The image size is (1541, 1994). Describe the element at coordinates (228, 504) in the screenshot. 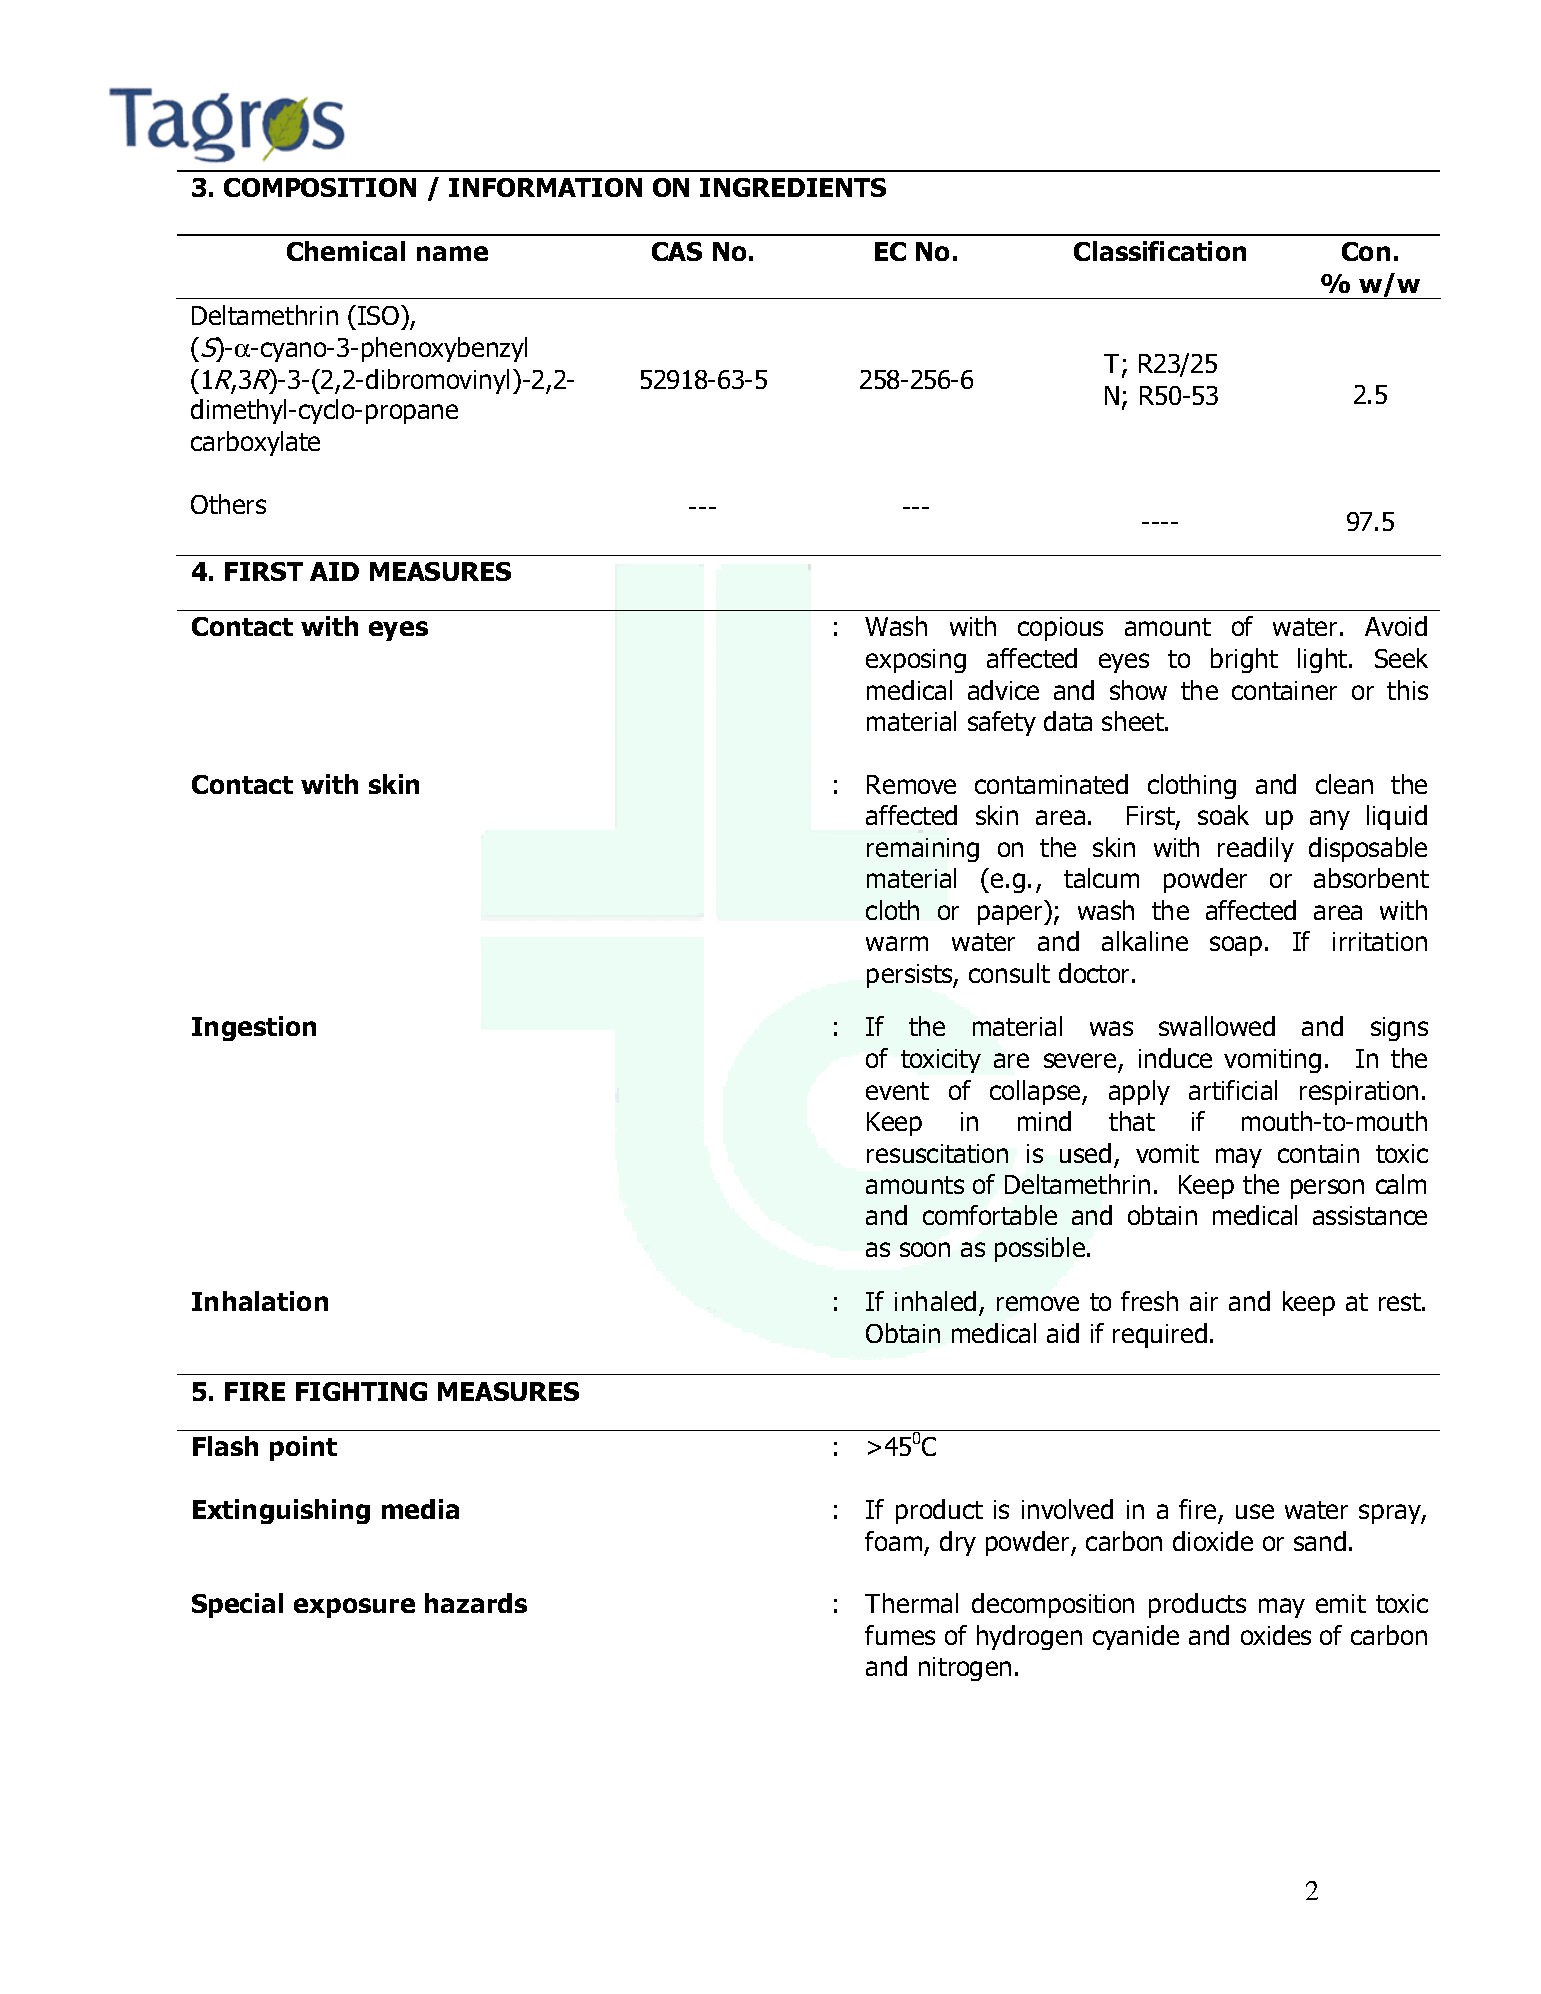

I see `Others` at that location.
